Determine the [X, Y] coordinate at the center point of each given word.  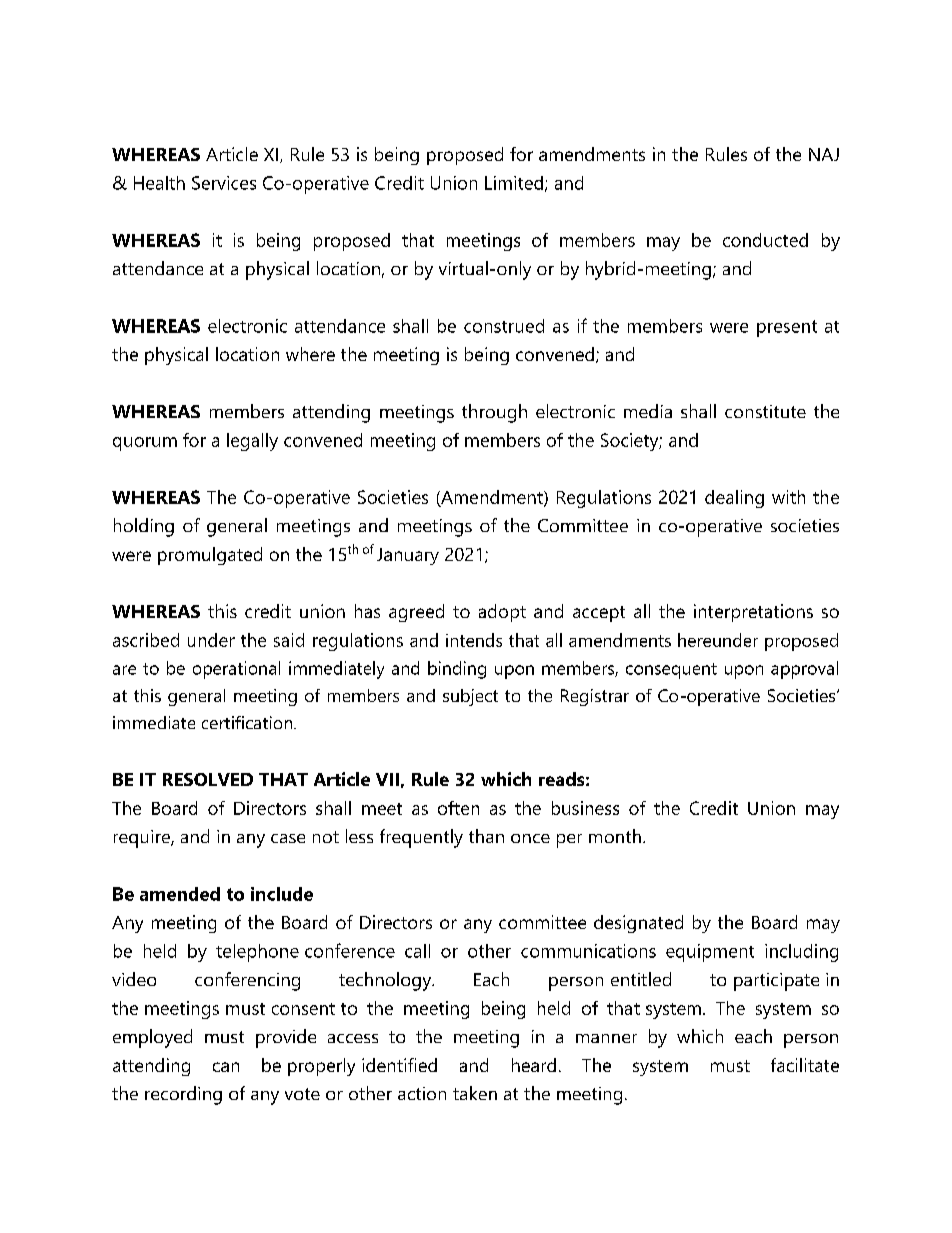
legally [252, 442]
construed [504, 326]
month [615, 836]
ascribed [146, 640]
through [494, 413]
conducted [765, 240]
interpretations [753, 613]
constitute [765, 411]
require [143, 839]
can [226, 1067]
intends [474, 640]
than [486, 836]
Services [224, 183]
